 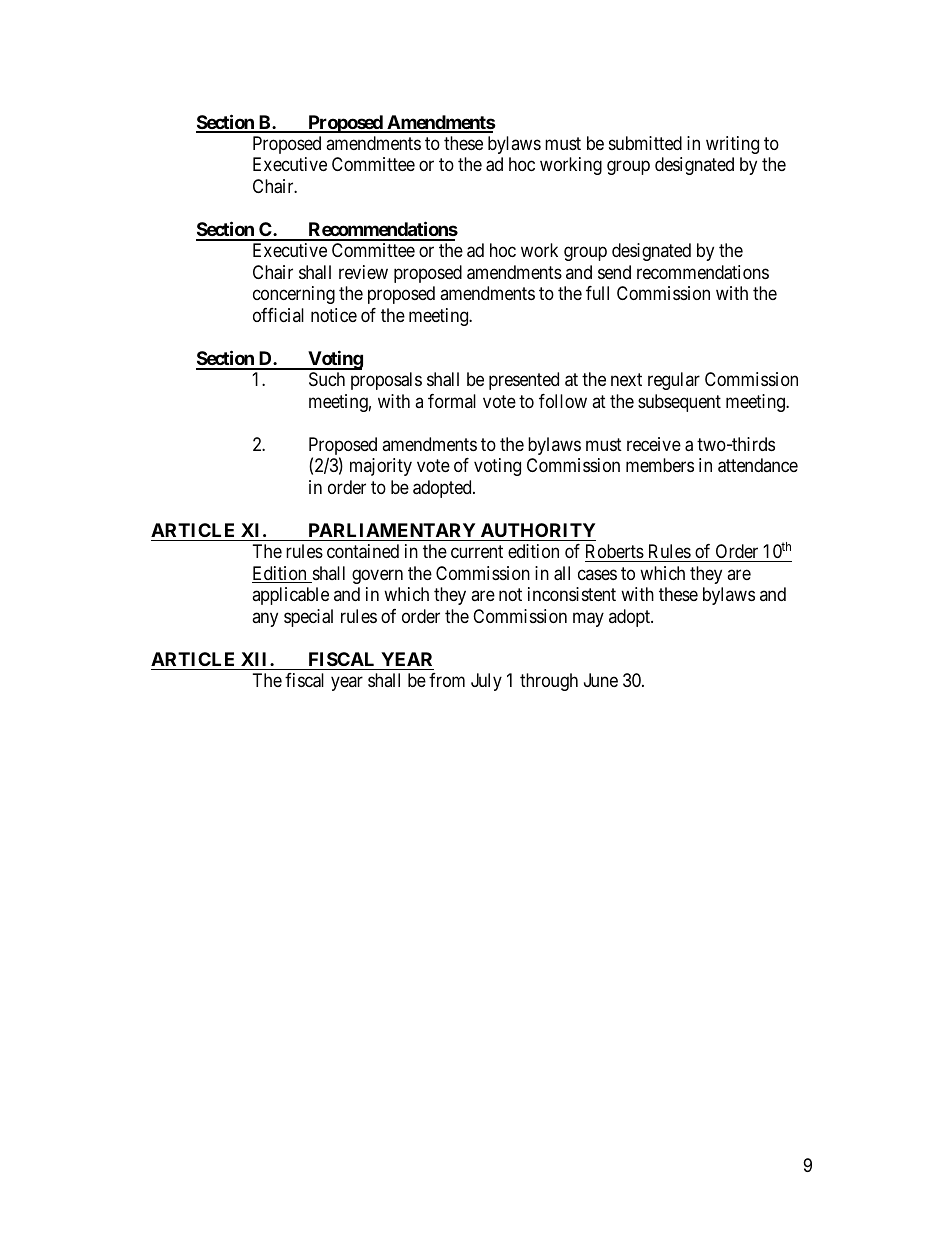 I want to click on submitted, so click(x=645, y=143).
